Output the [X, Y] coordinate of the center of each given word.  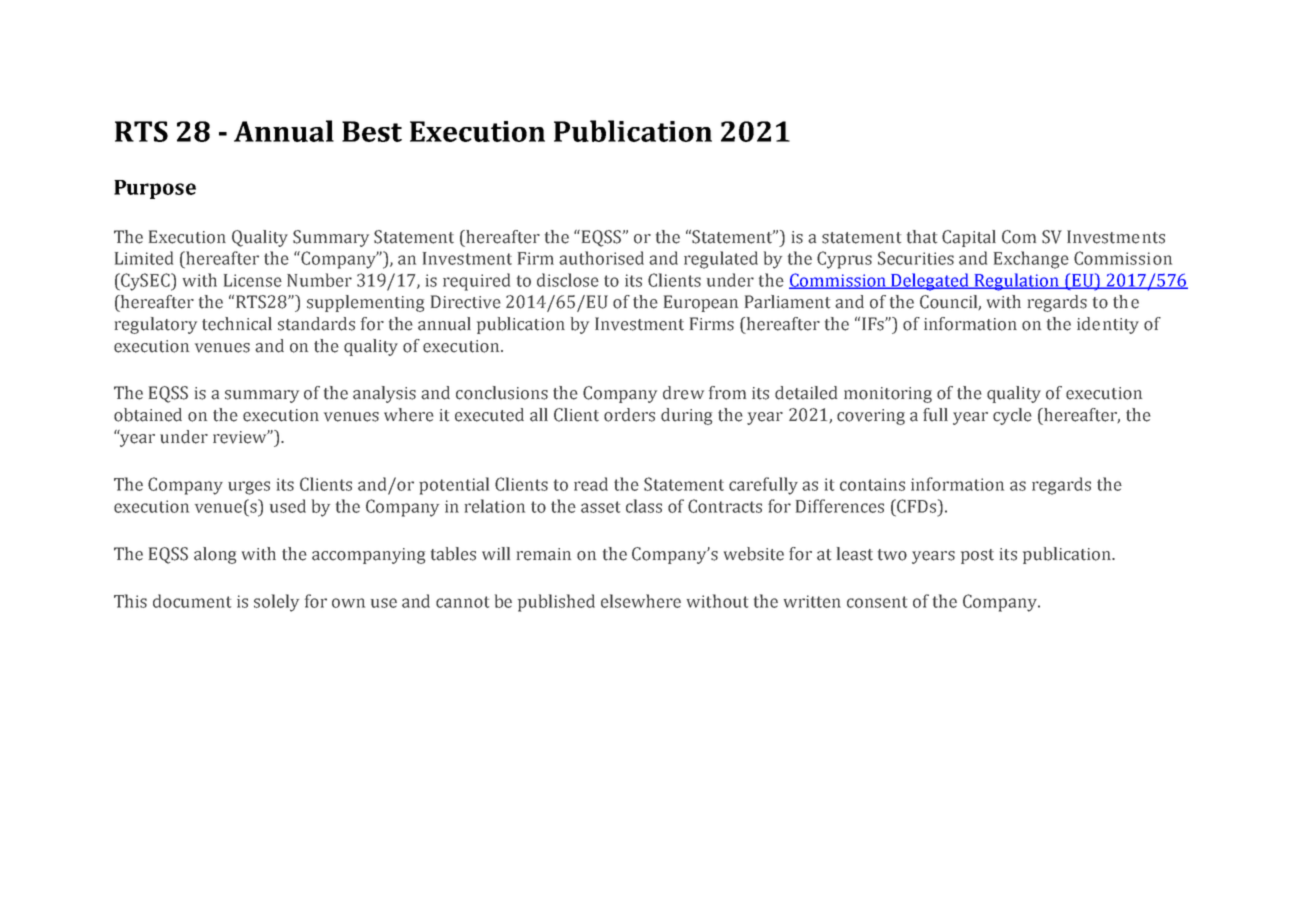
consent [877, 602]
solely [276, 603]
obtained [148, 415]
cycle [1012, 416]
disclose [568, 280]
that [922, 237]
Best [372, 131]
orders [629, 415]
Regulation [1017, 282]
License [253, 280]
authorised [601, 258]
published [556, 603]
